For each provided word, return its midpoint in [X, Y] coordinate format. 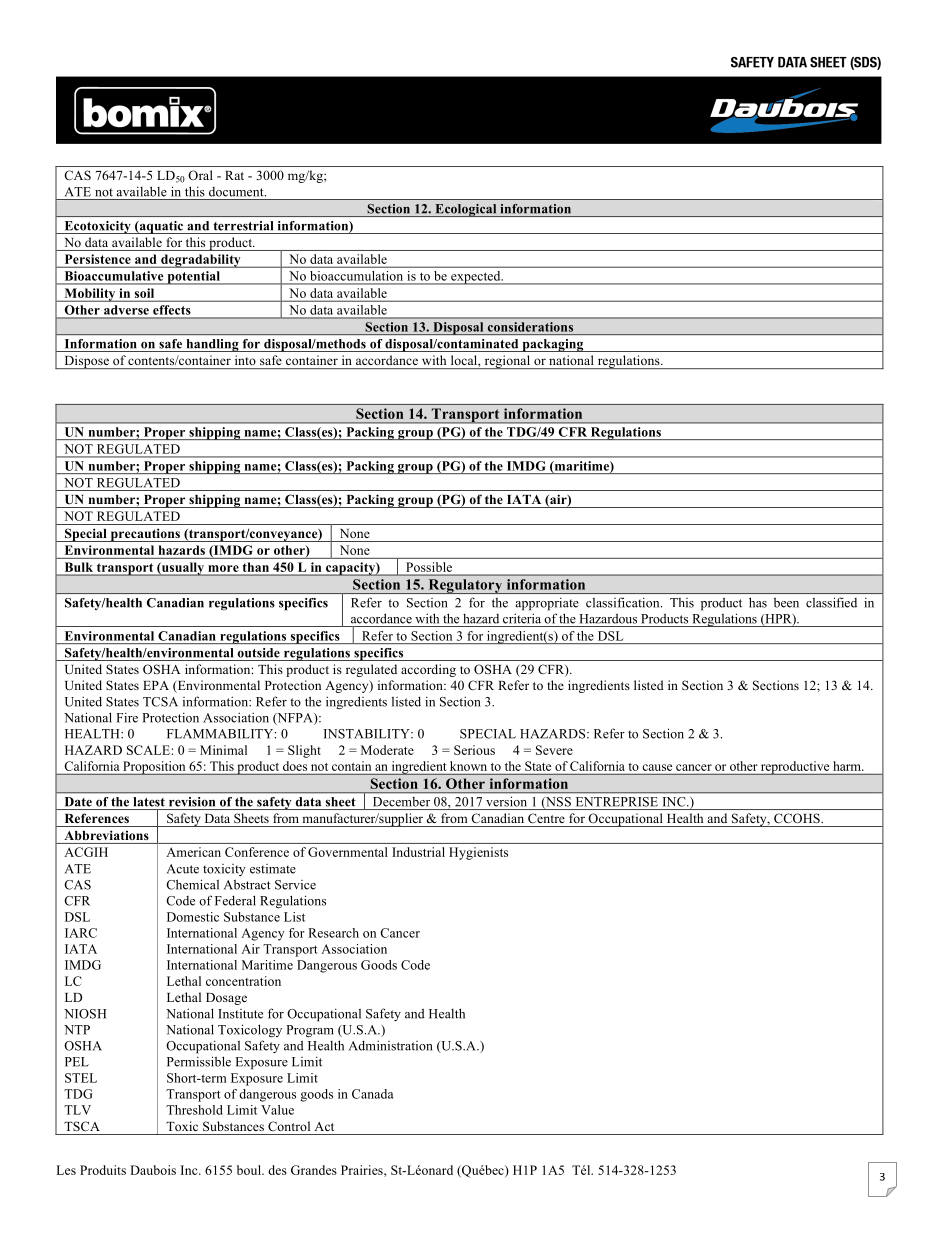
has [758, 602]
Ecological [466, 210]
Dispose [86, 362]
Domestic [193, 917]
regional [507, 362]
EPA [156, 685]
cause [657, 767]
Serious [474, 750]
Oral [200, 175]
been [786, 603]
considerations [530, 327]
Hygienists [478, 853]
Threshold [194, 1110]
